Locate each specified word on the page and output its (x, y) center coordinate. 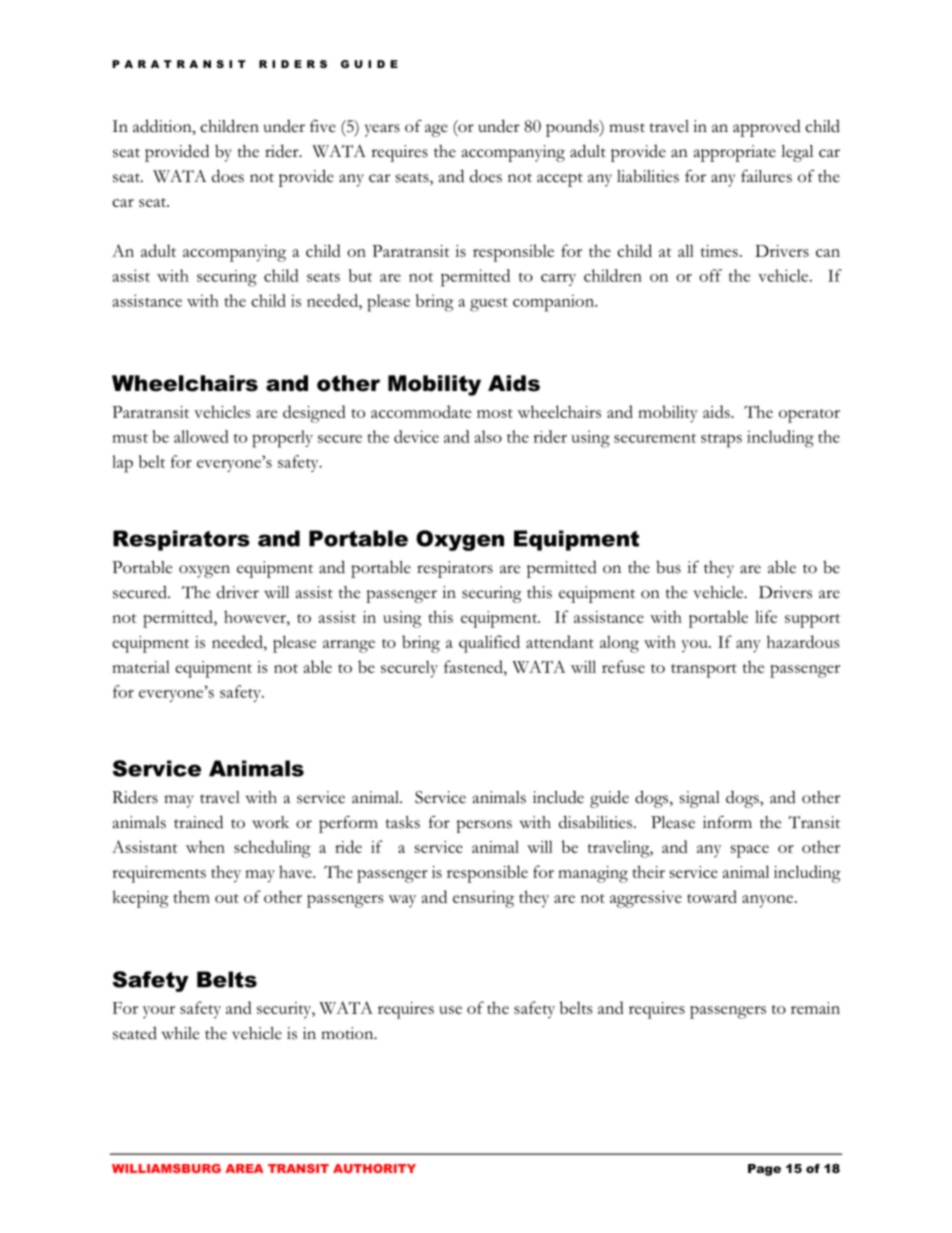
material (141, 666)
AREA (244, 1168)
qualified (489, 644)
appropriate (735, 153)
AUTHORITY (374, 1168)
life (766, 616)
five (323, 126)
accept (560, 180)
